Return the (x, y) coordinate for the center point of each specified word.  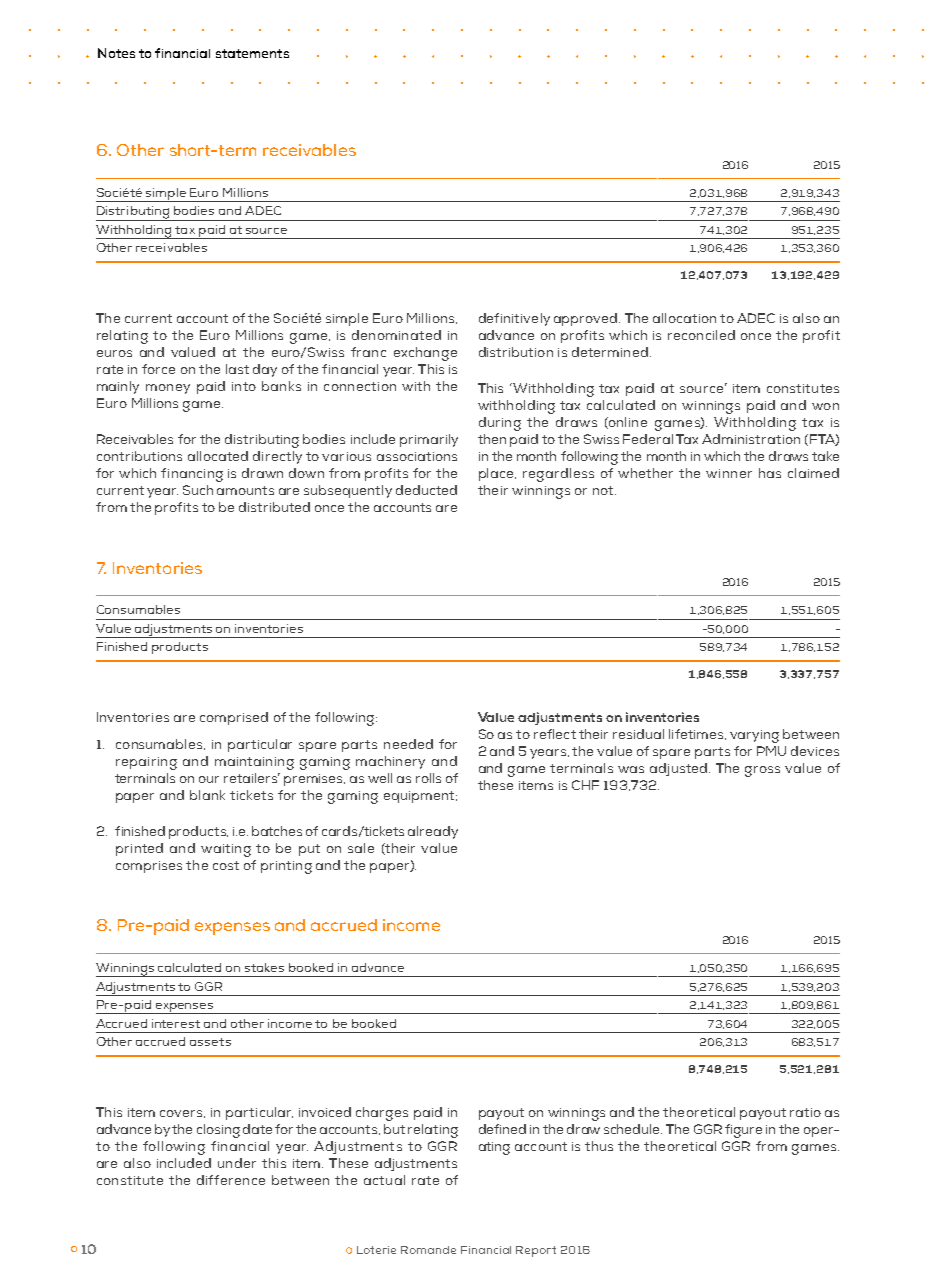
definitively (514, 319)
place (497, 474)
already (433, 832)
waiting (226, 850)
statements (252, 53)
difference (231, 1180)
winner (729, 473)
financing (192, 475)
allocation (684, 318)
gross (762, 771)
